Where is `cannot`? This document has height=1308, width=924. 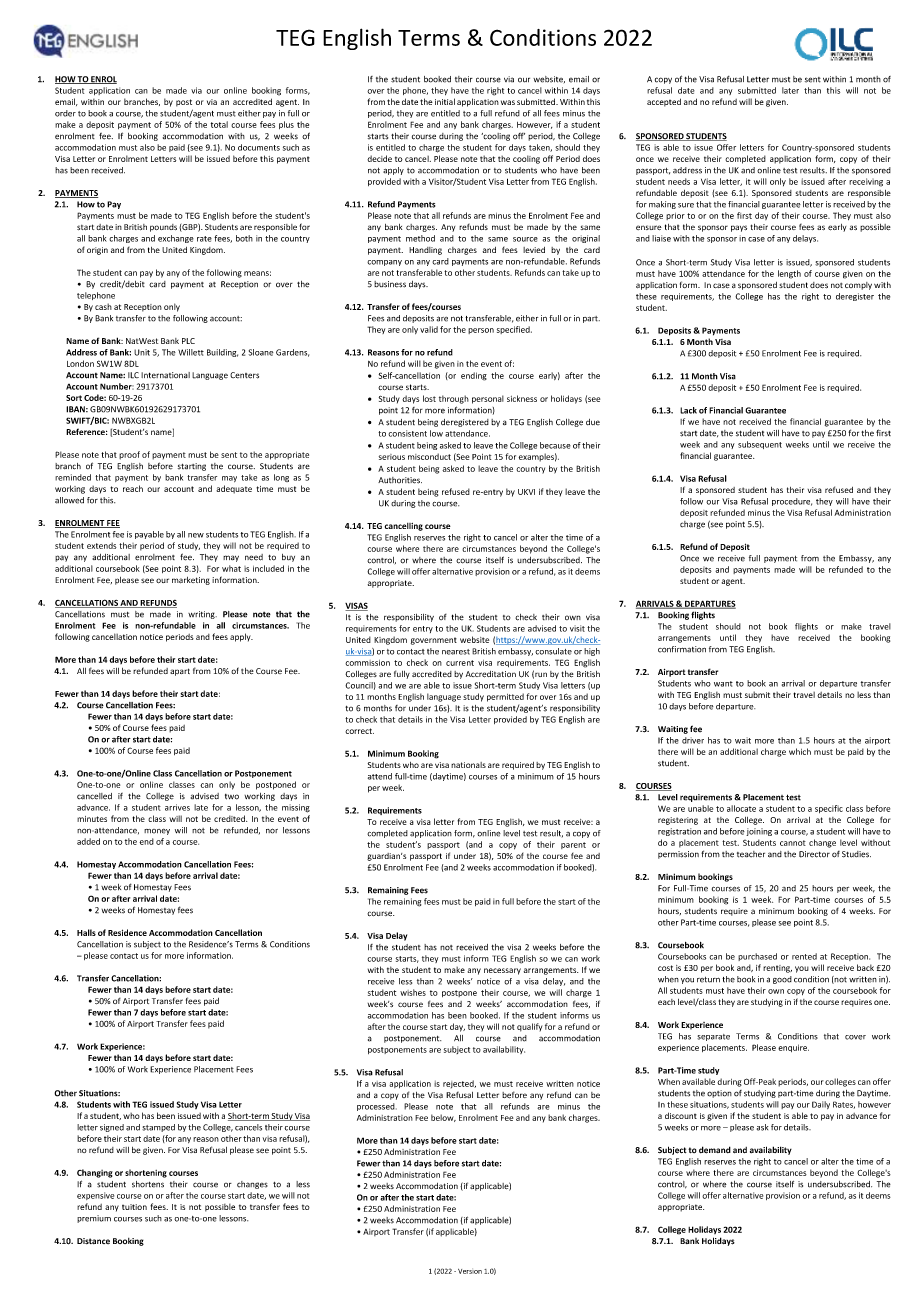
cannot is located at coordinates (793, 843).
